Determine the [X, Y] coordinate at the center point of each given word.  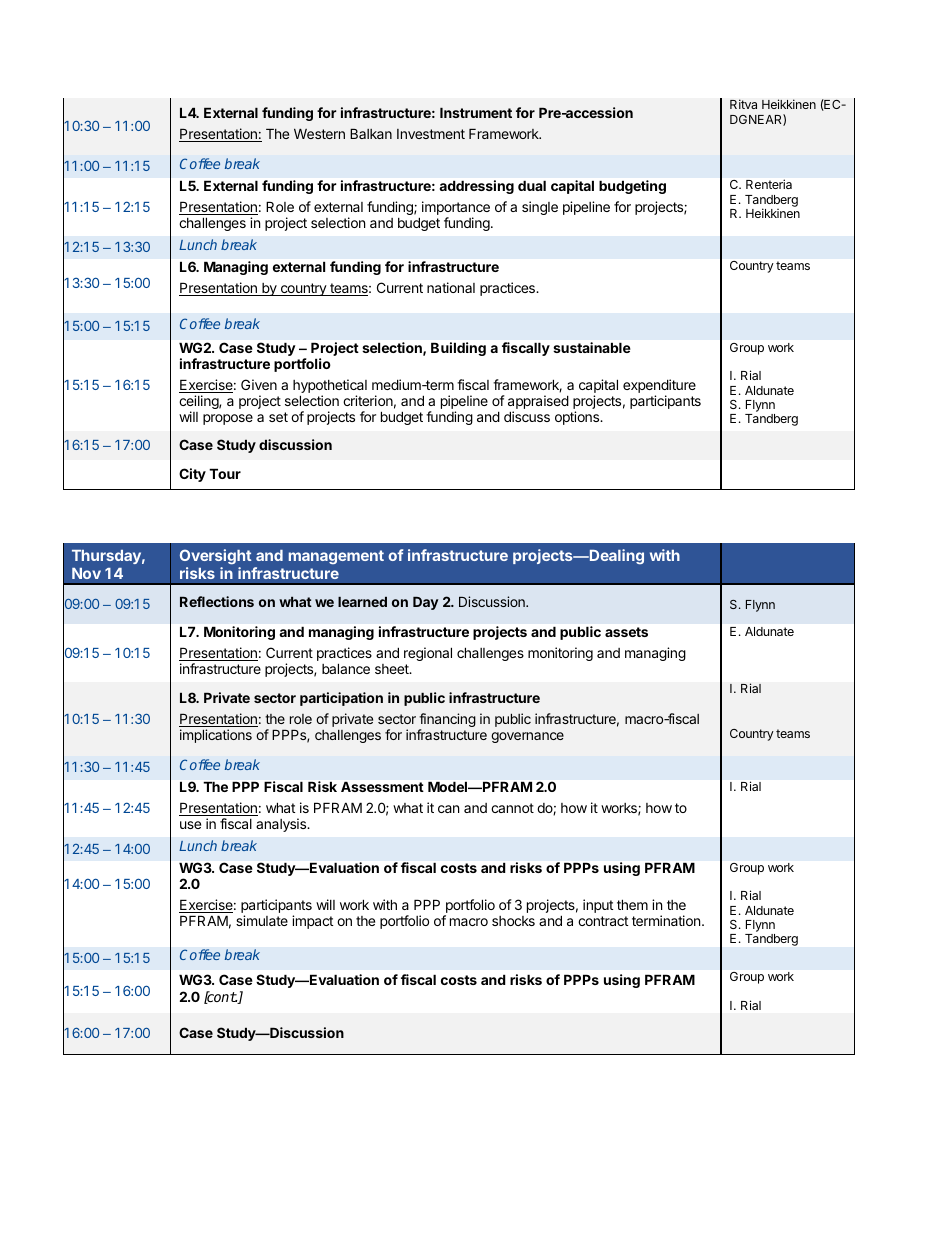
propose [228, 419]
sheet [393, 669]
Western [319, 133]
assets [626, 632]
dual [532, 185]
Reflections [217, 601]
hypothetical [330, 387]
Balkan [371, 133]
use [190, 825]
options [578, 418]
